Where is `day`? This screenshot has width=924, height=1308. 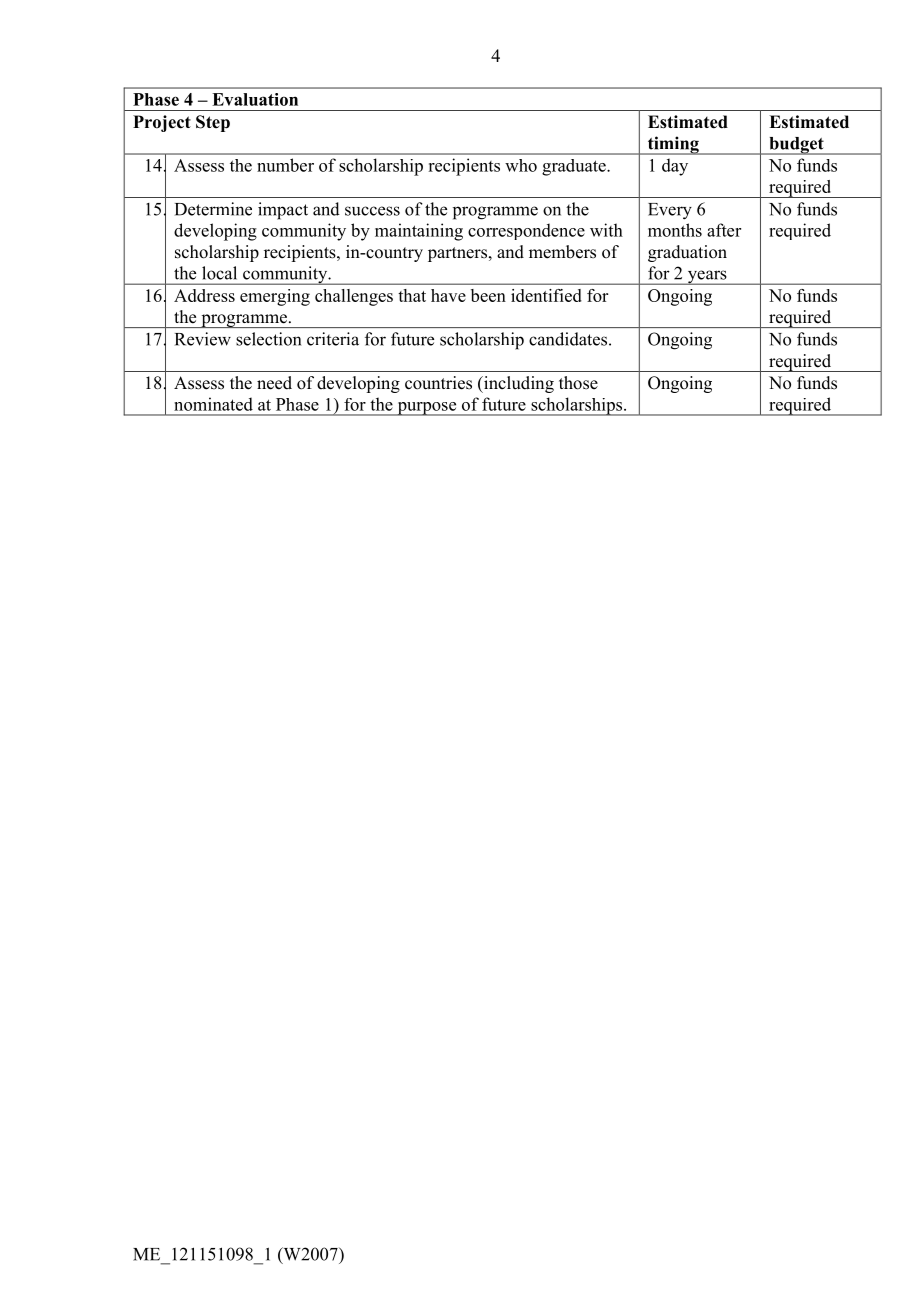 day is located at coordinates (675, 167).
